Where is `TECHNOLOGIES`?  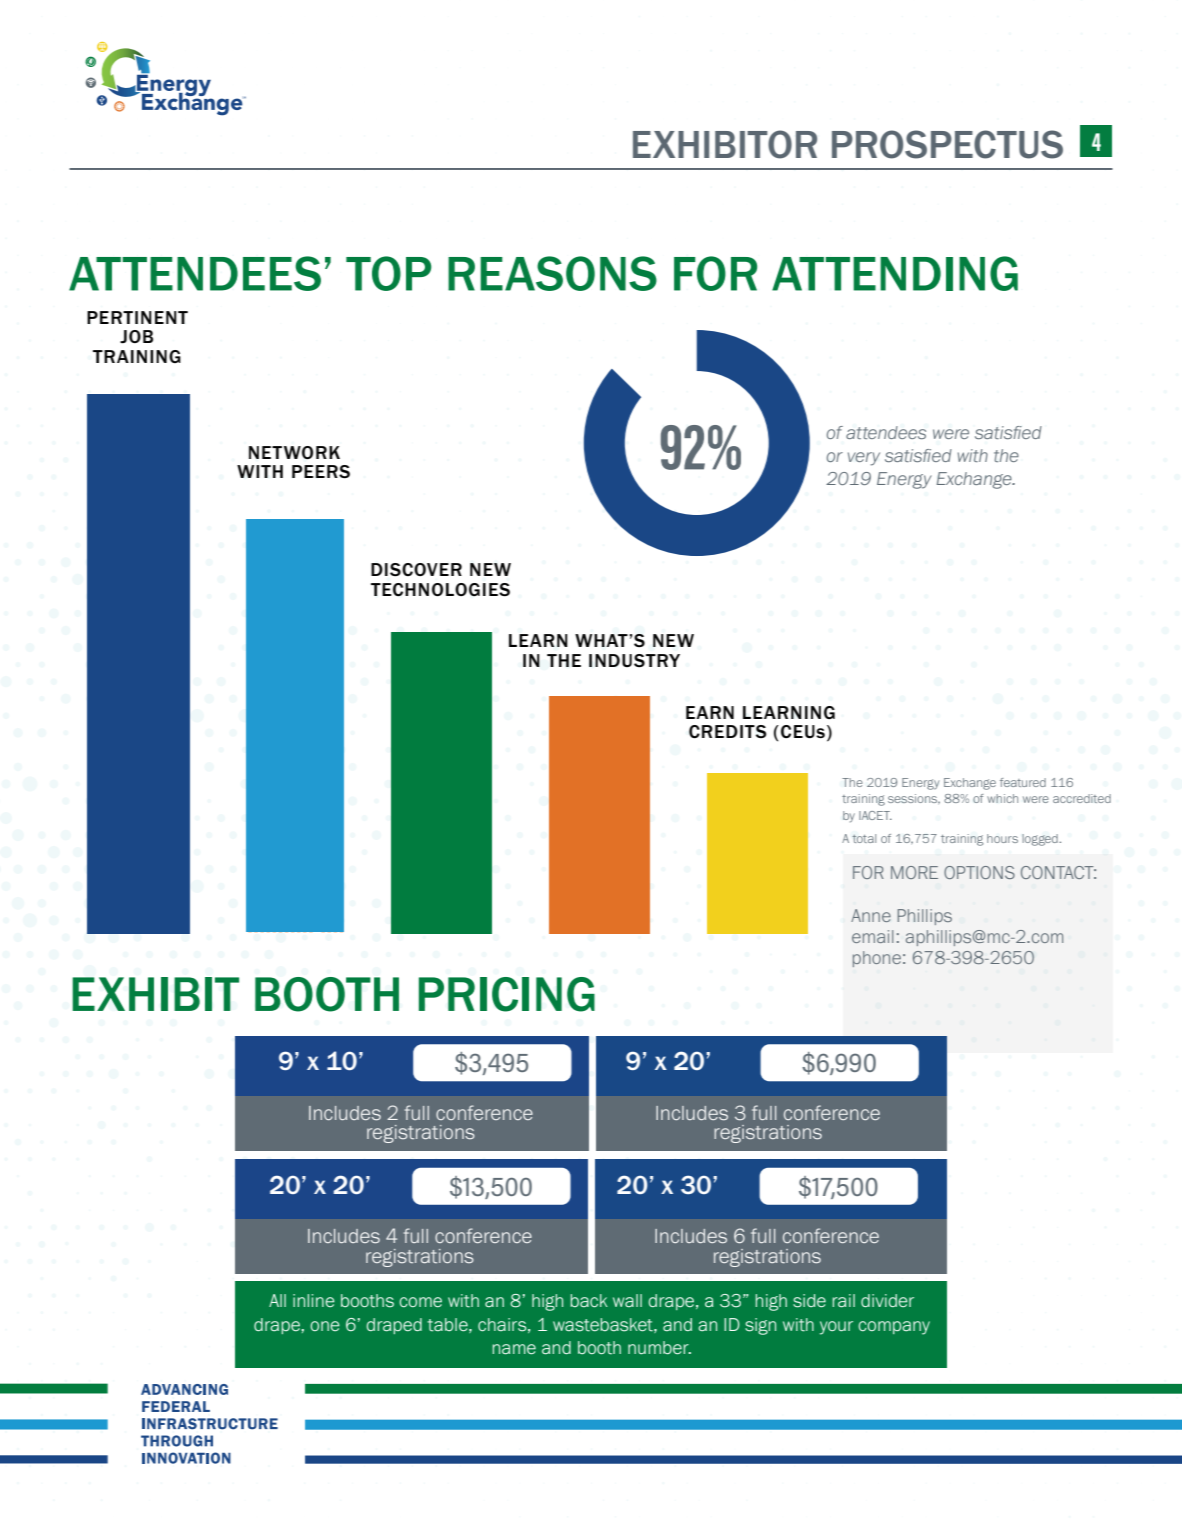 TECHNOLOGIES is located at coordinates (440, 590).
